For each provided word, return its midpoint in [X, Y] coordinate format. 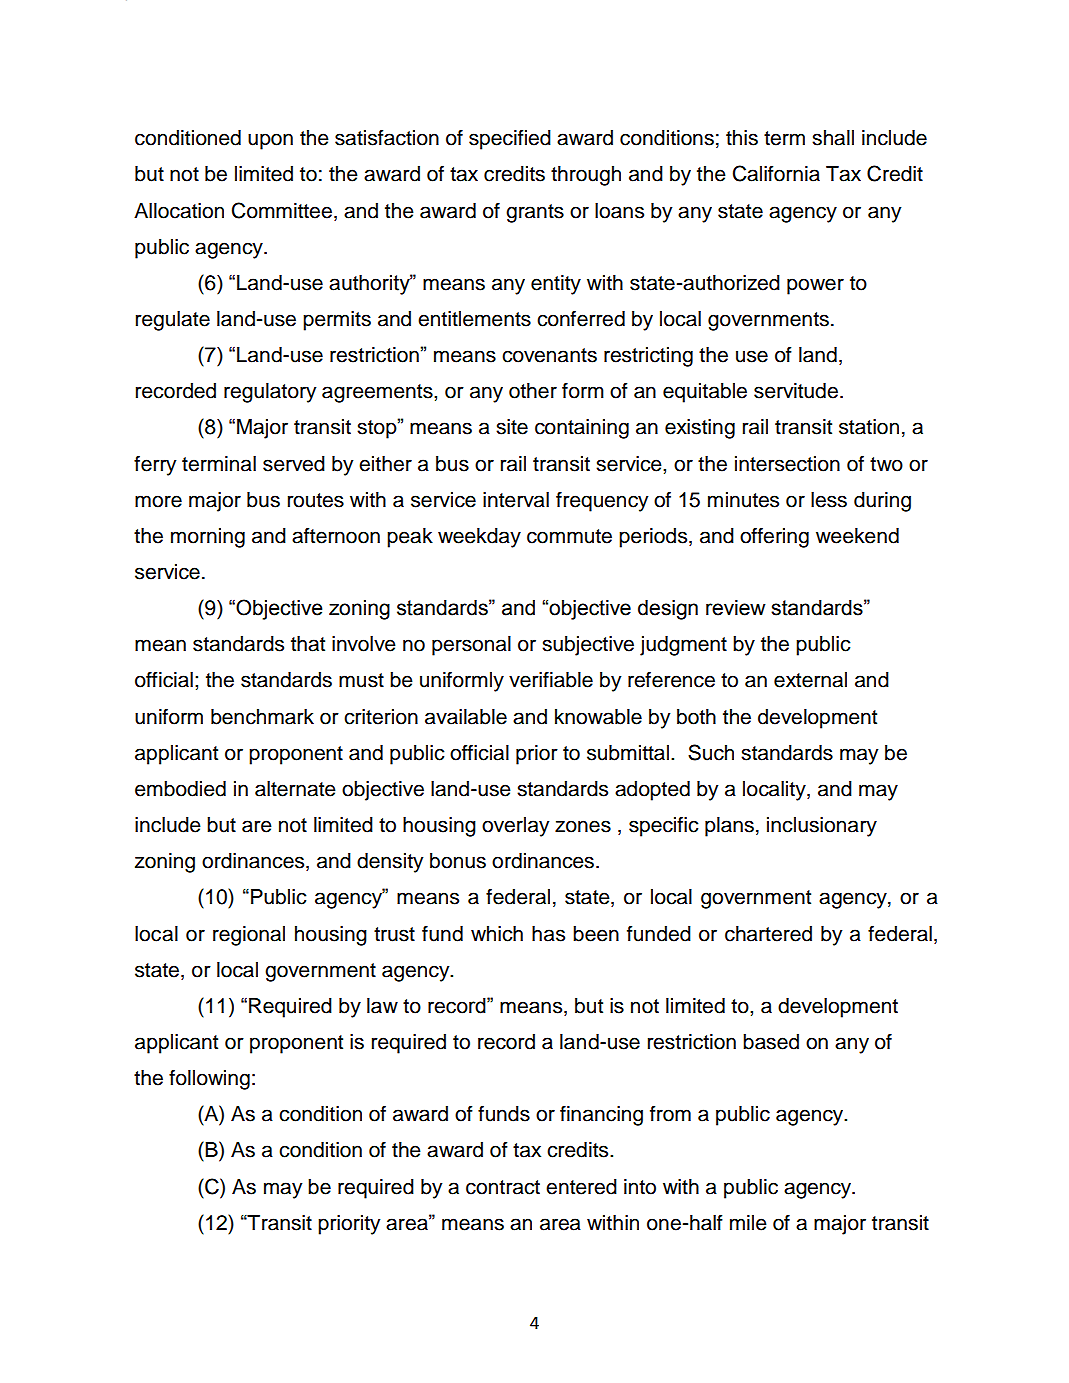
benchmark [262, 717]
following [209, 1079]
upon [270, 141]
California [776, 173]
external [810, 680]
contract [503, 1187]
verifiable [551, 679]
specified [510, 139]
